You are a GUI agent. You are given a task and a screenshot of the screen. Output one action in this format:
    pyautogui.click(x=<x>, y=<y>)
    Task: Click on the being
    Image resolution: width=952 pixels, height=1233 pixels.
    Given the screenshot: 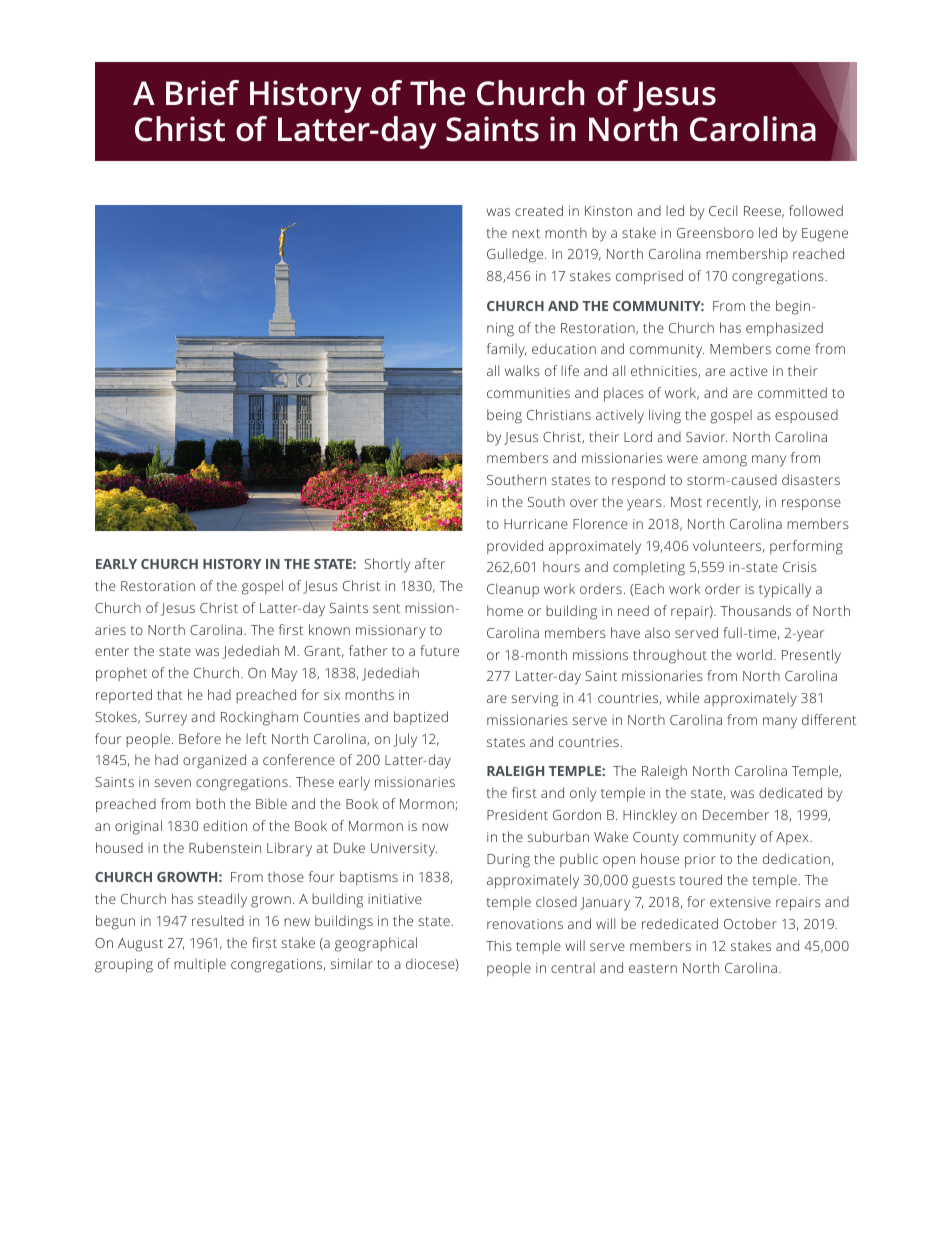 What is the action you would take?
    pyautogui.click(x=504, y=416)
